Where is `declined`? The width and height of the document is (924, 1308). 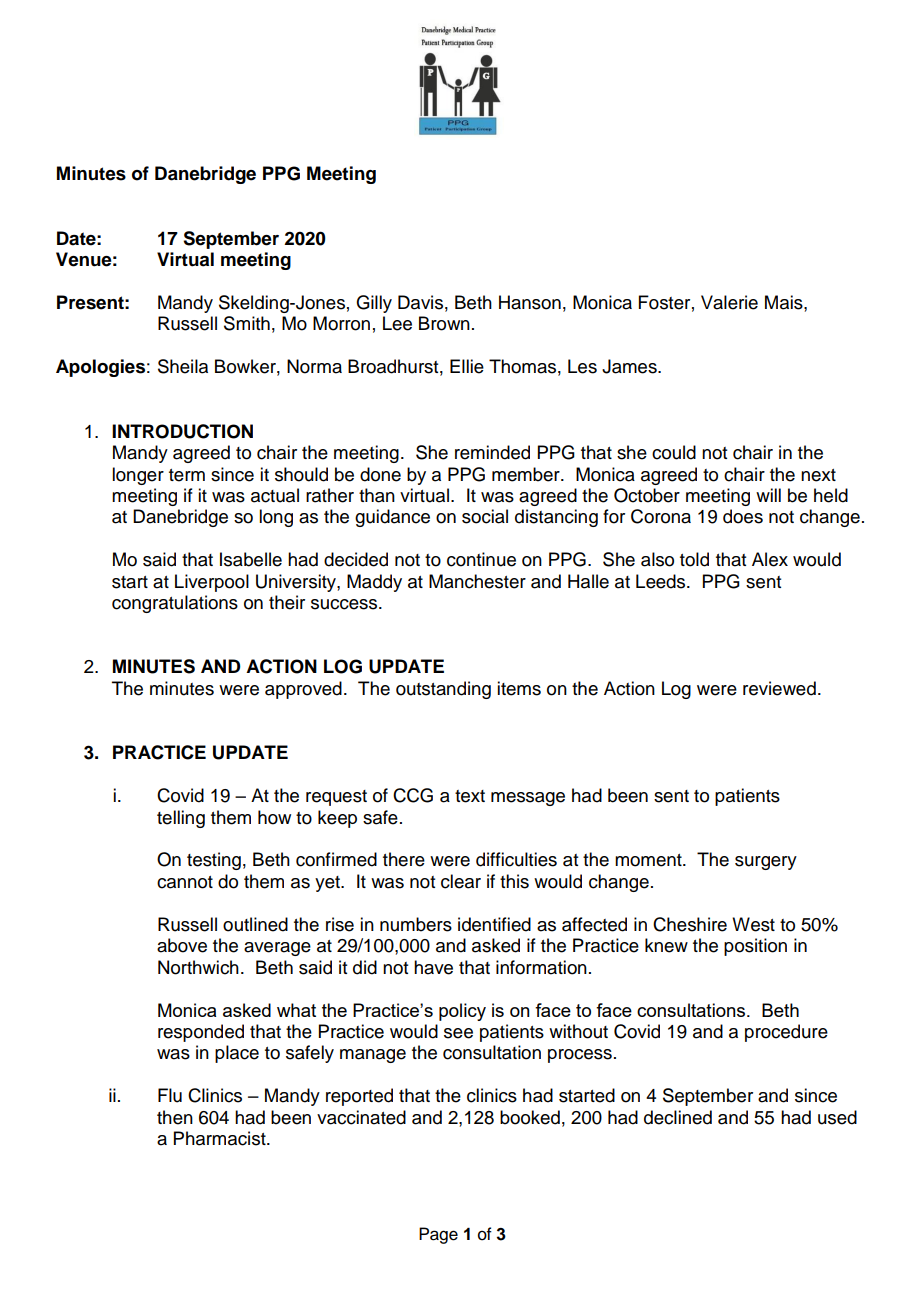 declined is located at coordinates (678, 1117).
